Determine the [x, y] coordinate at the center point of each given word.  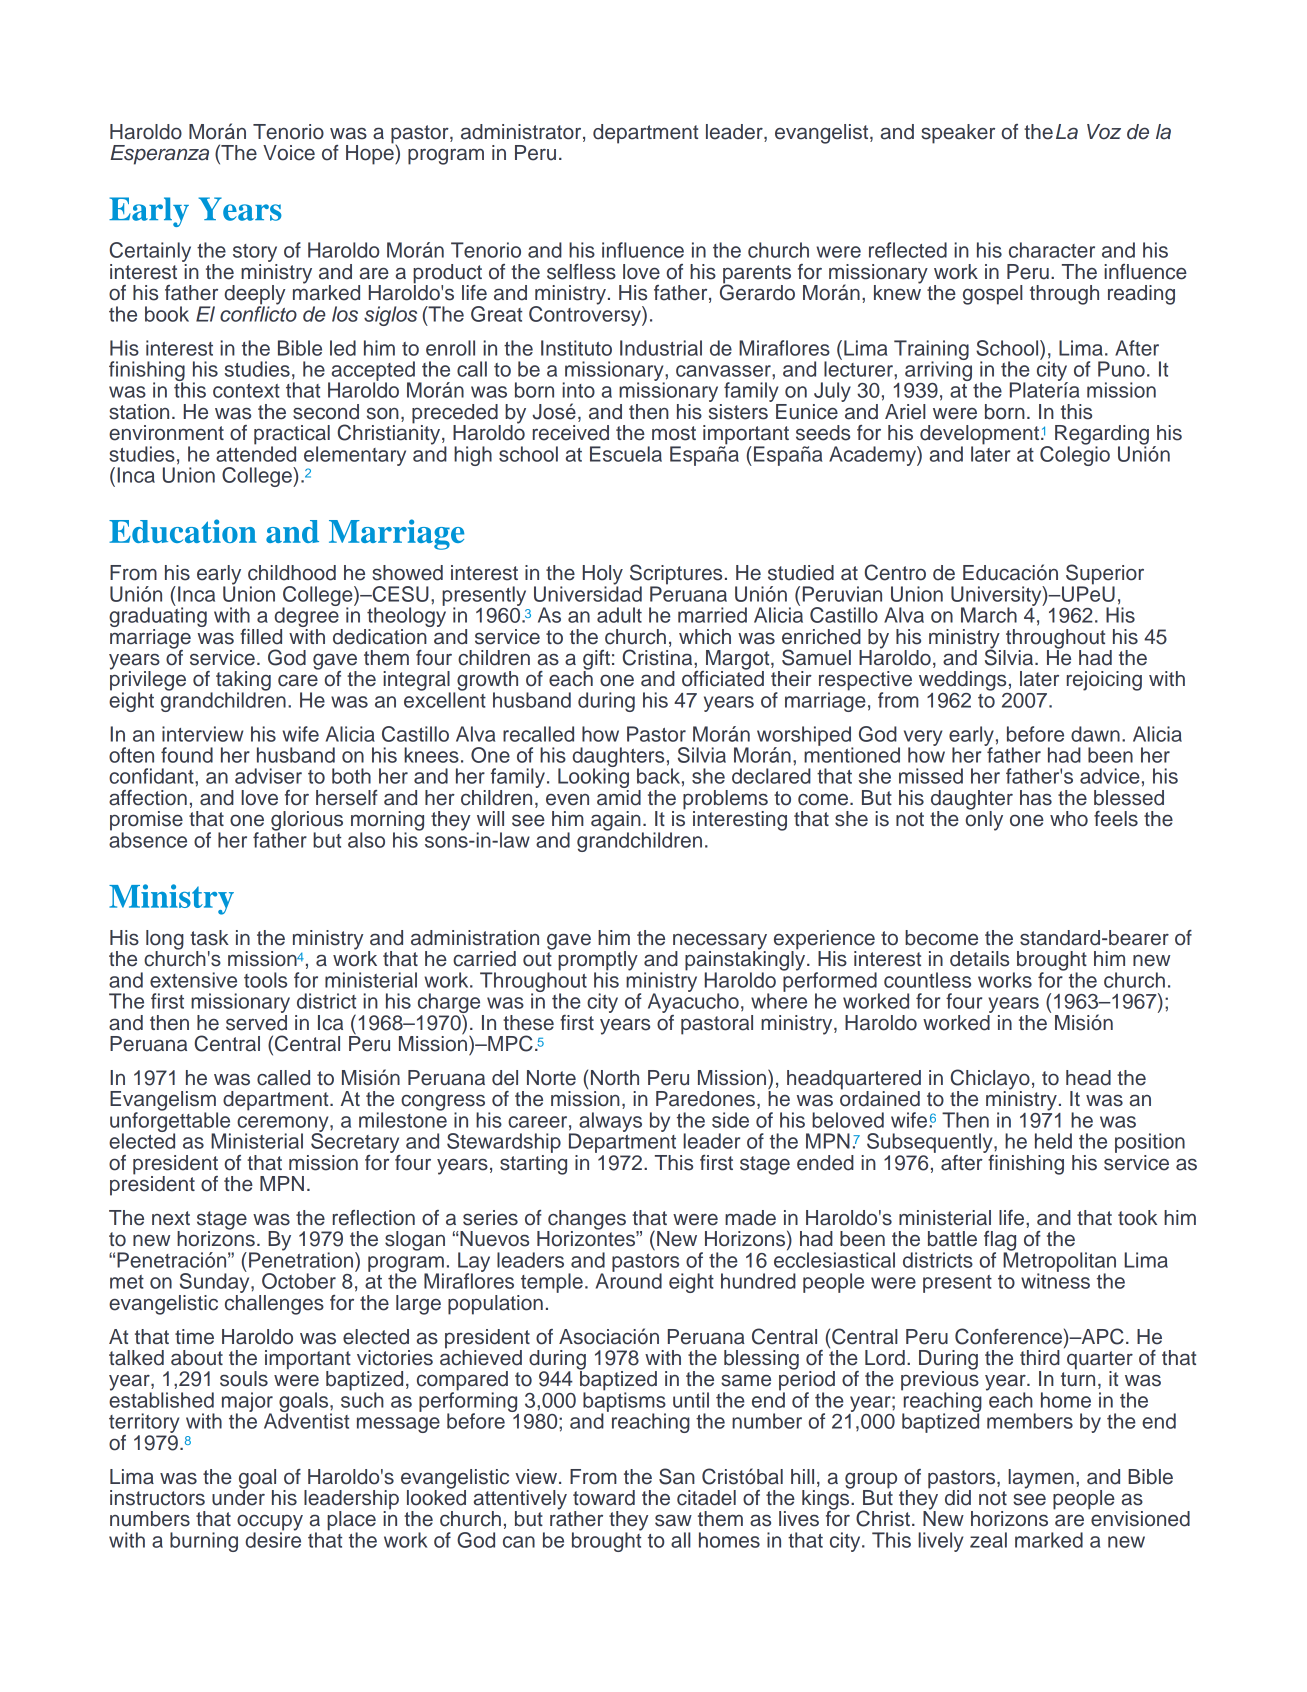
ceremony [284, 1125]
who [1069, 819]
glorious [307, 822]
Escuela [626, 454]
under [238, 1496]
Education [183, 531]
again [617, 822]
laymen [1041, 1479]
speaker [958, 134]
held [1053, 1141]
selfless [581, 272]
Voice [289, 153]
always [610, 1122]
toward [604, 1498]
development [978, 436]
